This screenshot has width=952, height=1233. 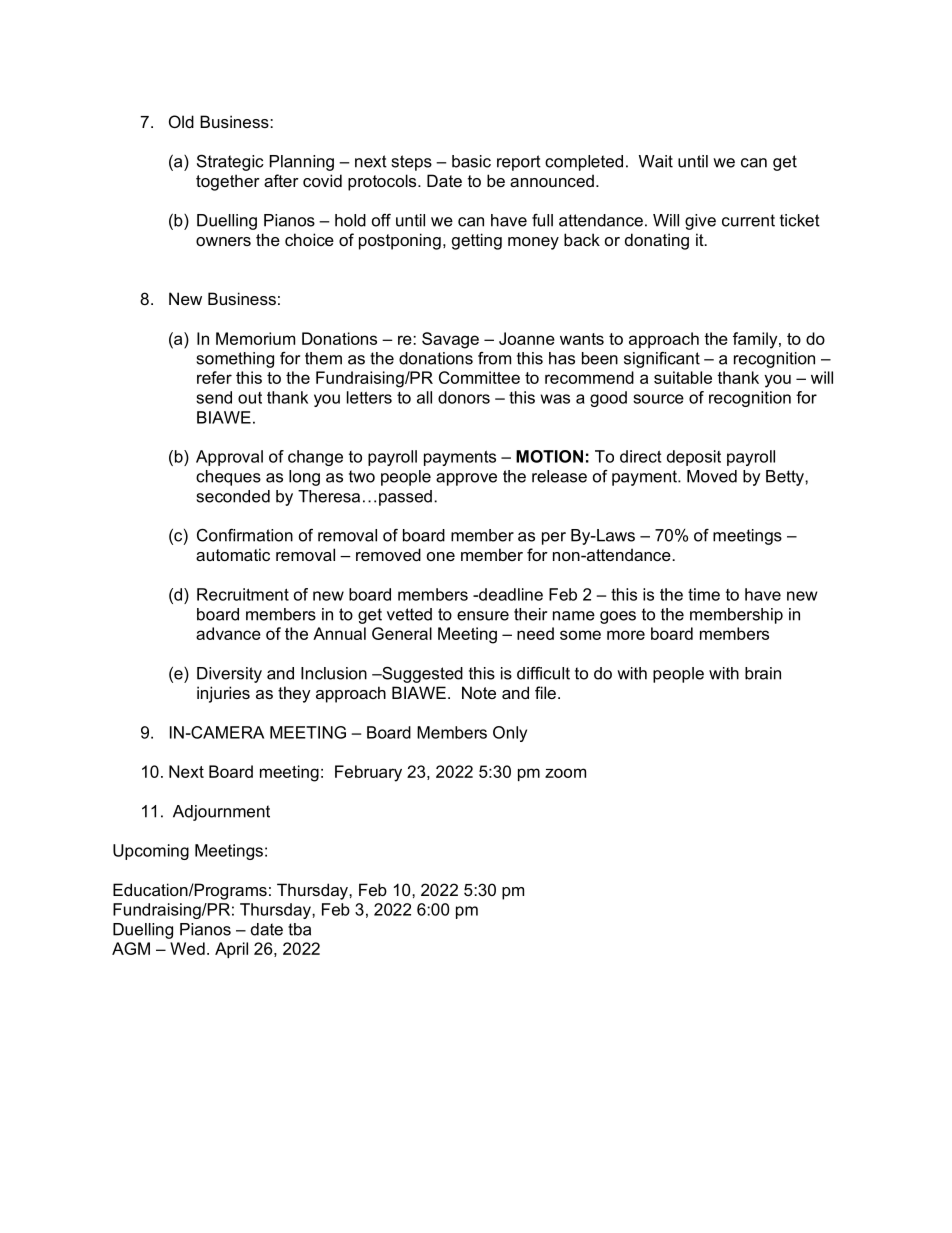 I want to click on give, so click(x=700, y=222).
